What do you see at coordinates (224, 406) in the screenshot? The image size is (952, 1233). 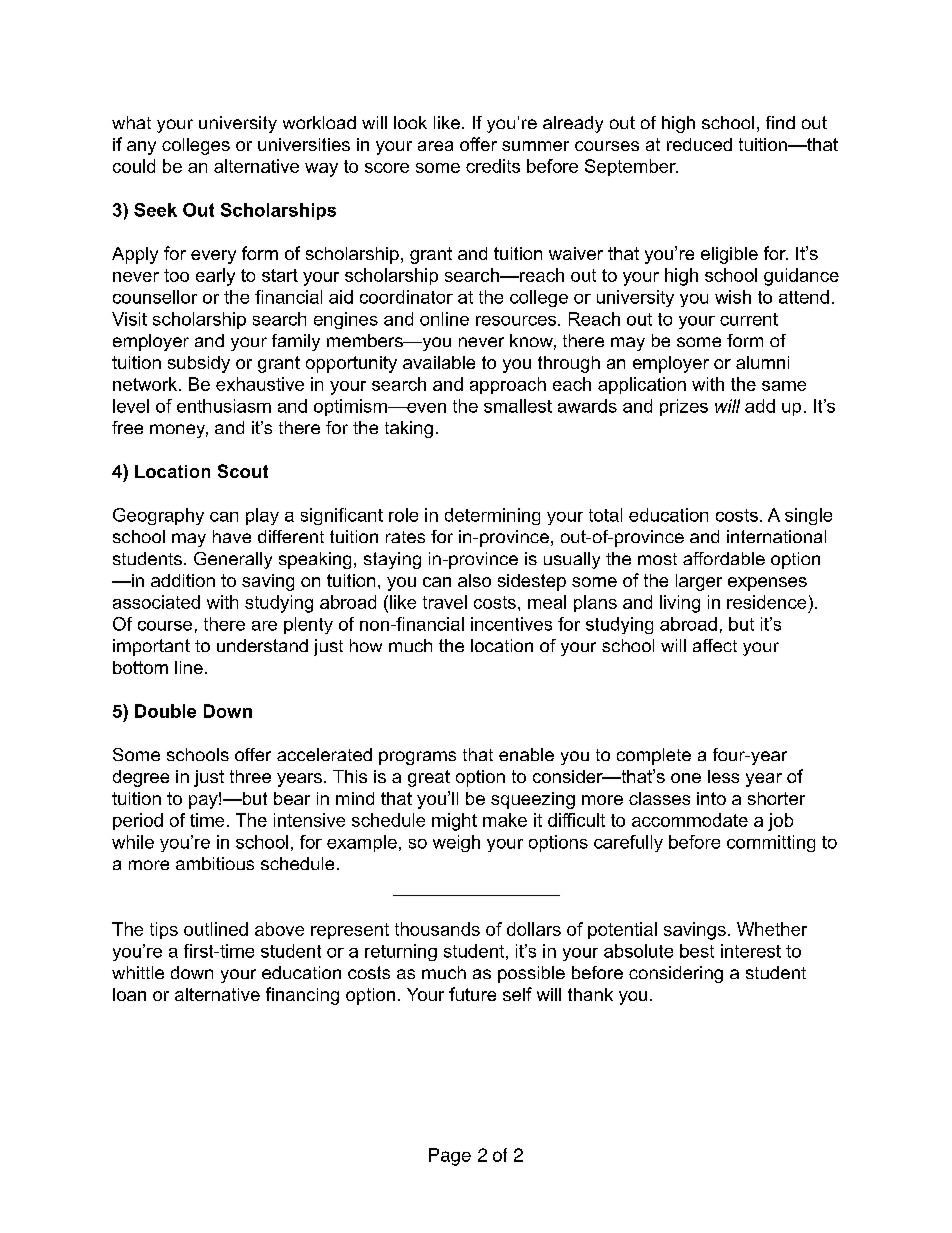 I see `enthusiasm` at bounding box center [224, 406].
